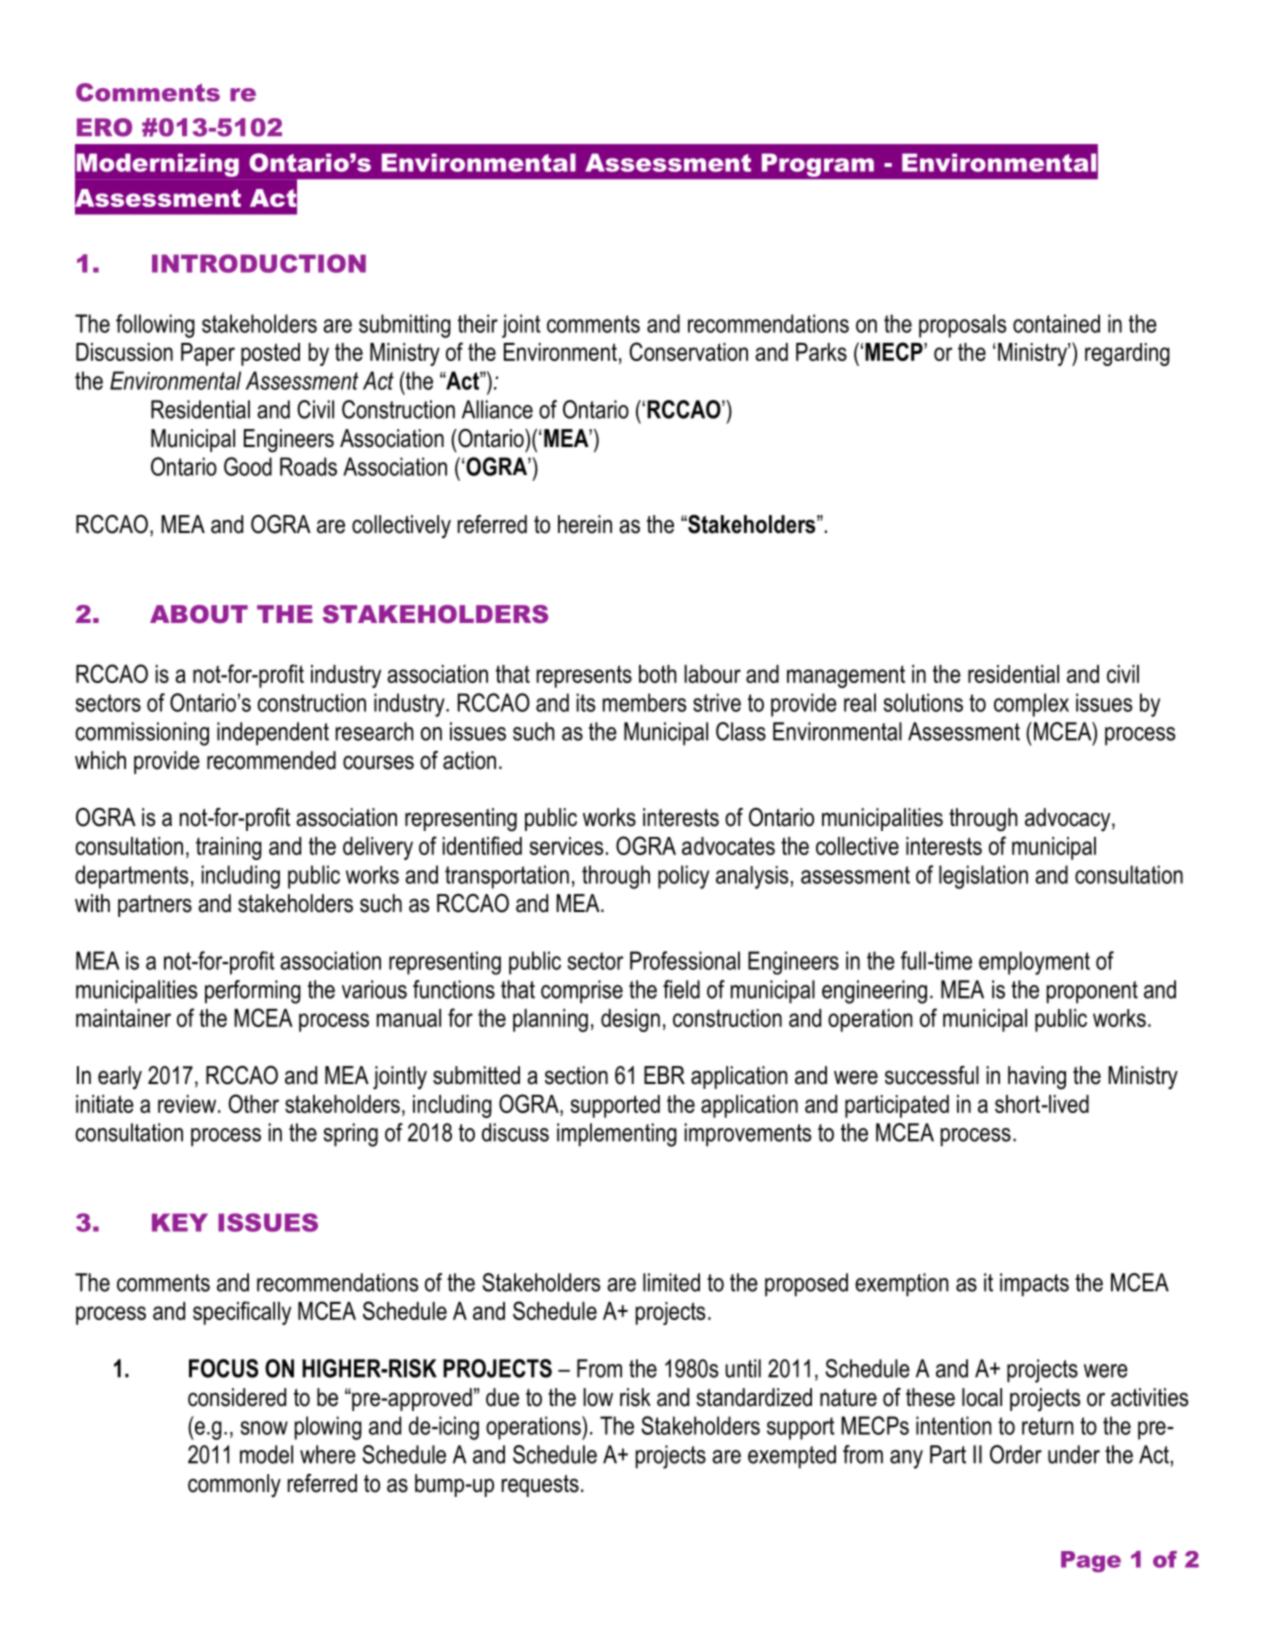 The image size is (1274, 1648). I want to click on having, so click(1037, 1078).
